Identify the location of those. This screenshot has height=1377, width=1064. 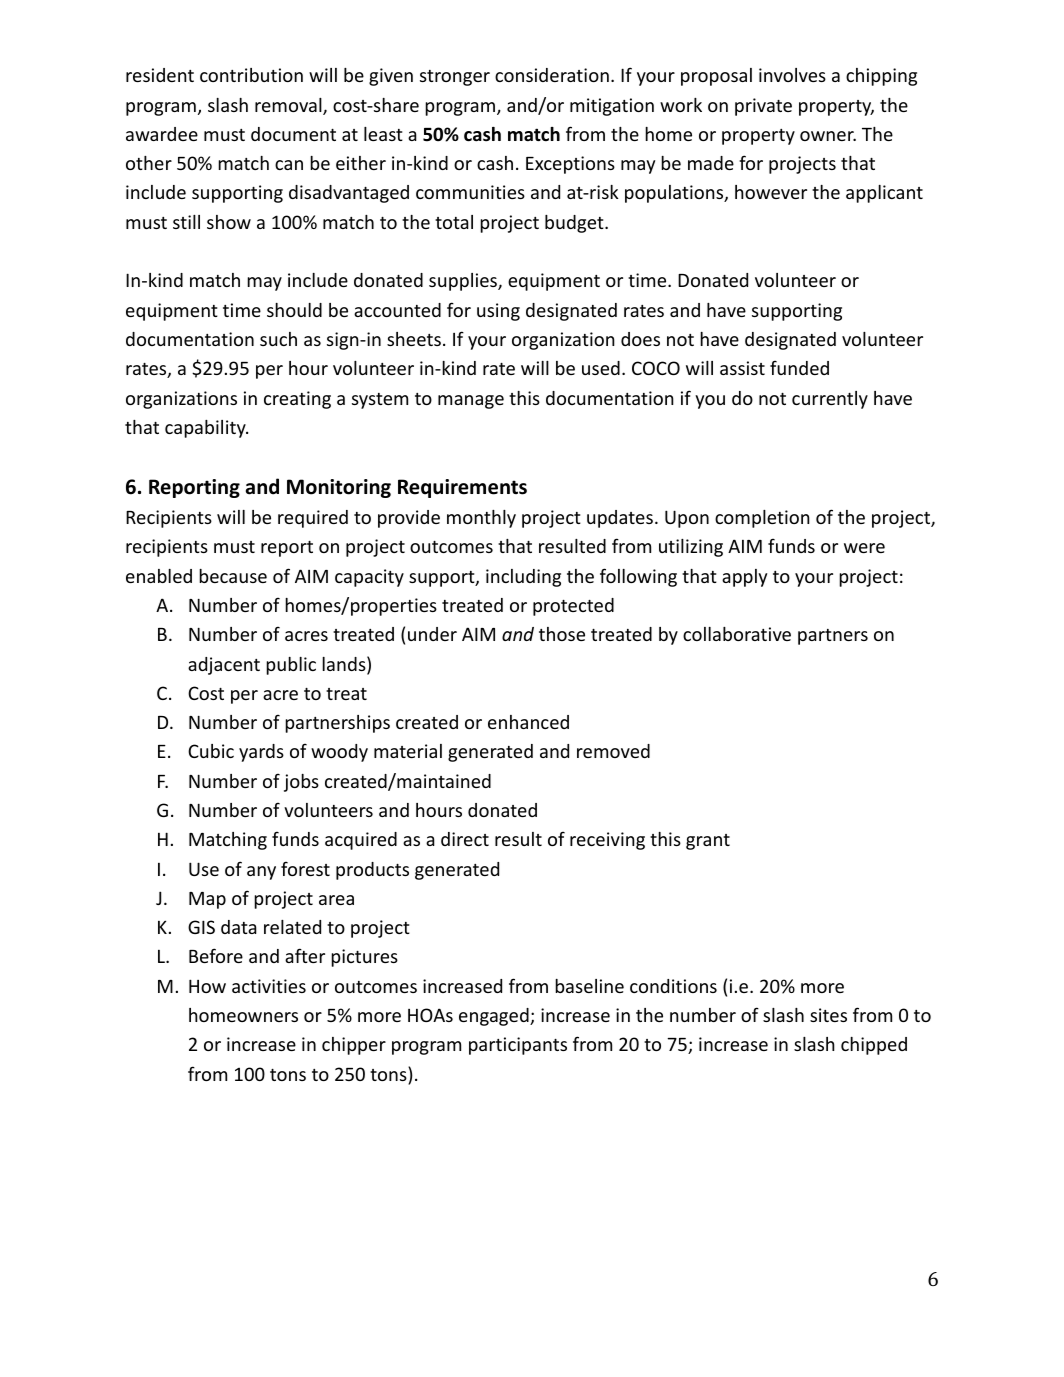
(562, 634).
